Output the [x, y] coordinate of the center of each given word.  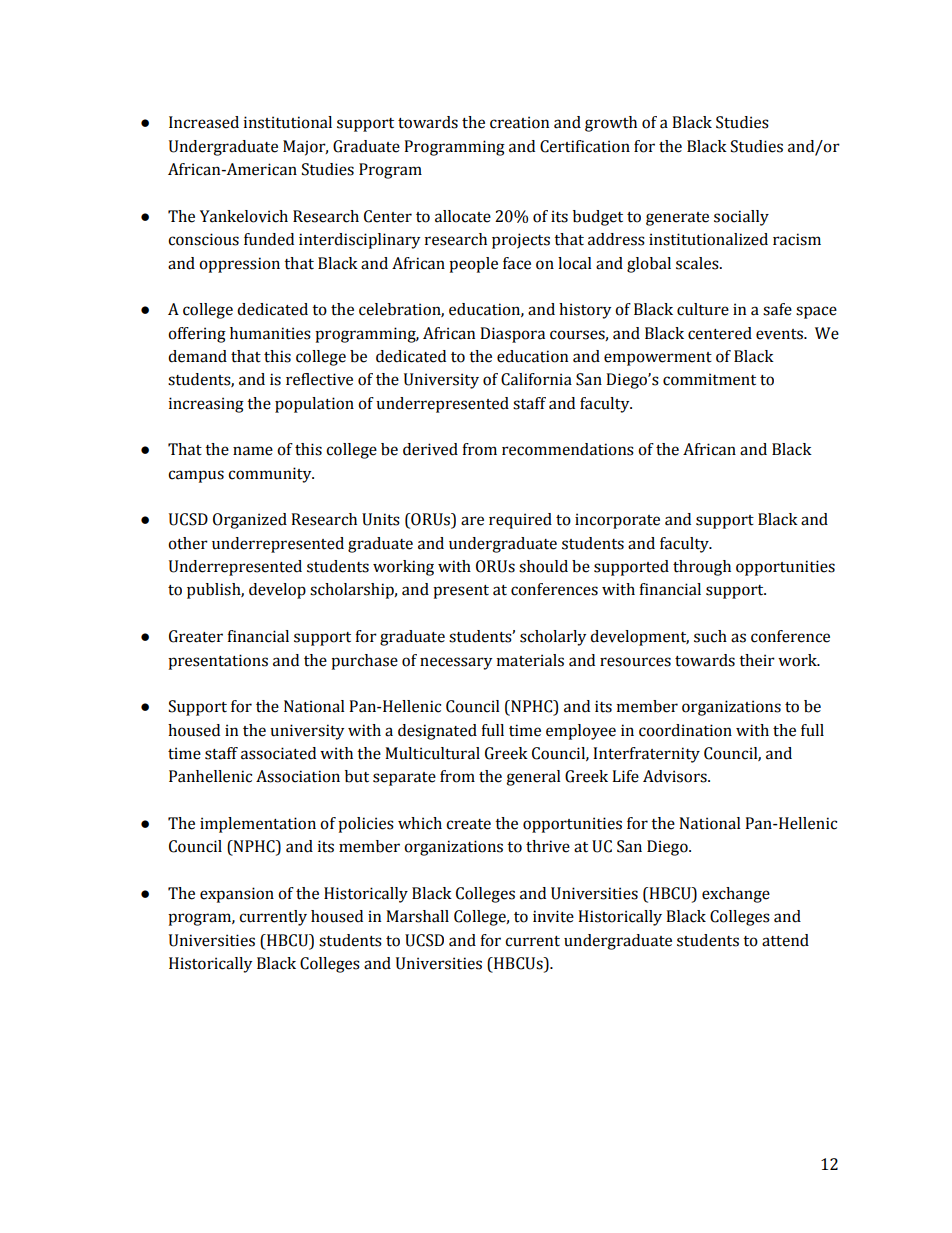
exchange [736, 895]
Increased [204, 122]
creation [519, 122]
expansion [237, 895]
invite [553, 916]
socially [741, 218]
